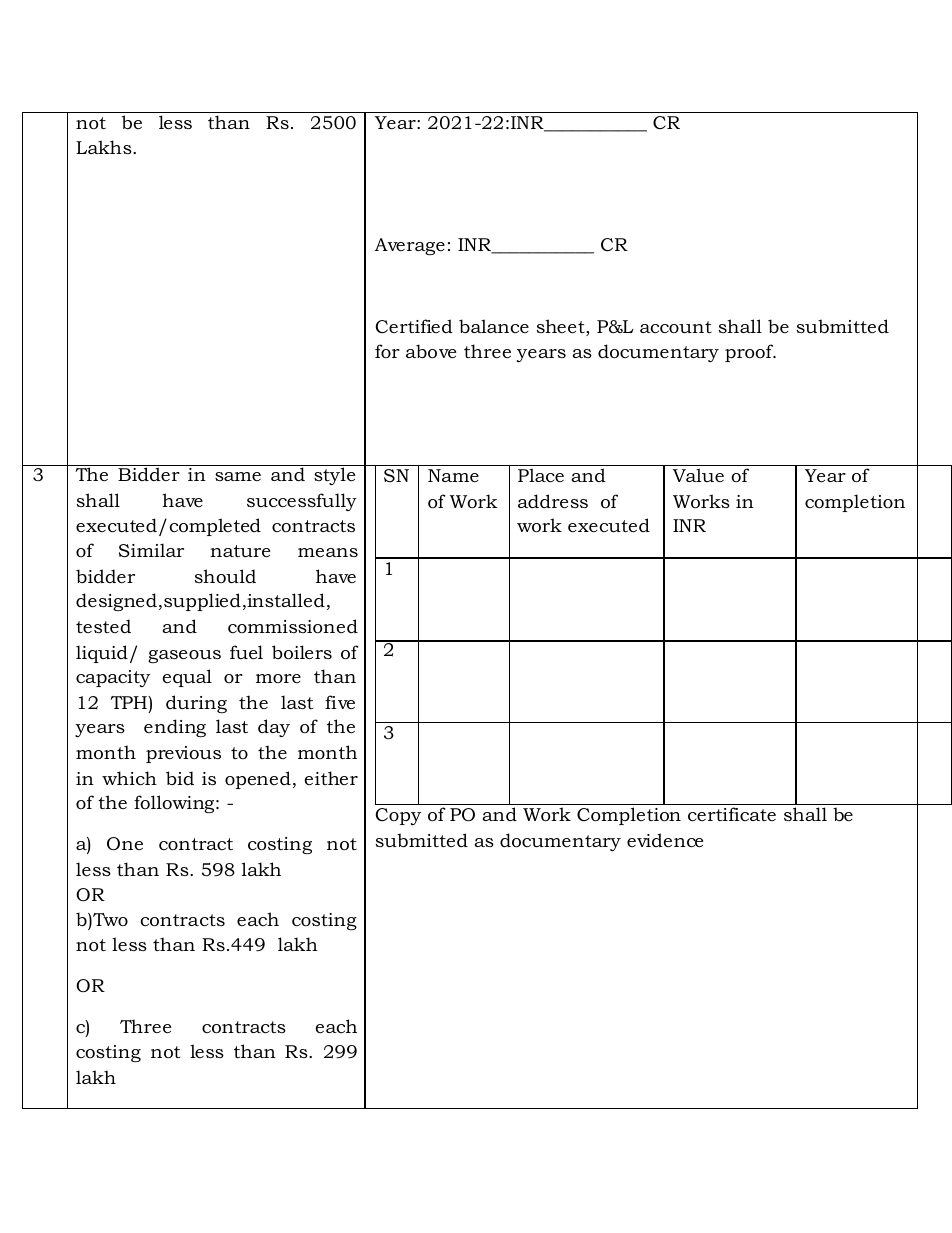 This page has height=1233, width=952. I want to click on Average, so click(410, 246).
